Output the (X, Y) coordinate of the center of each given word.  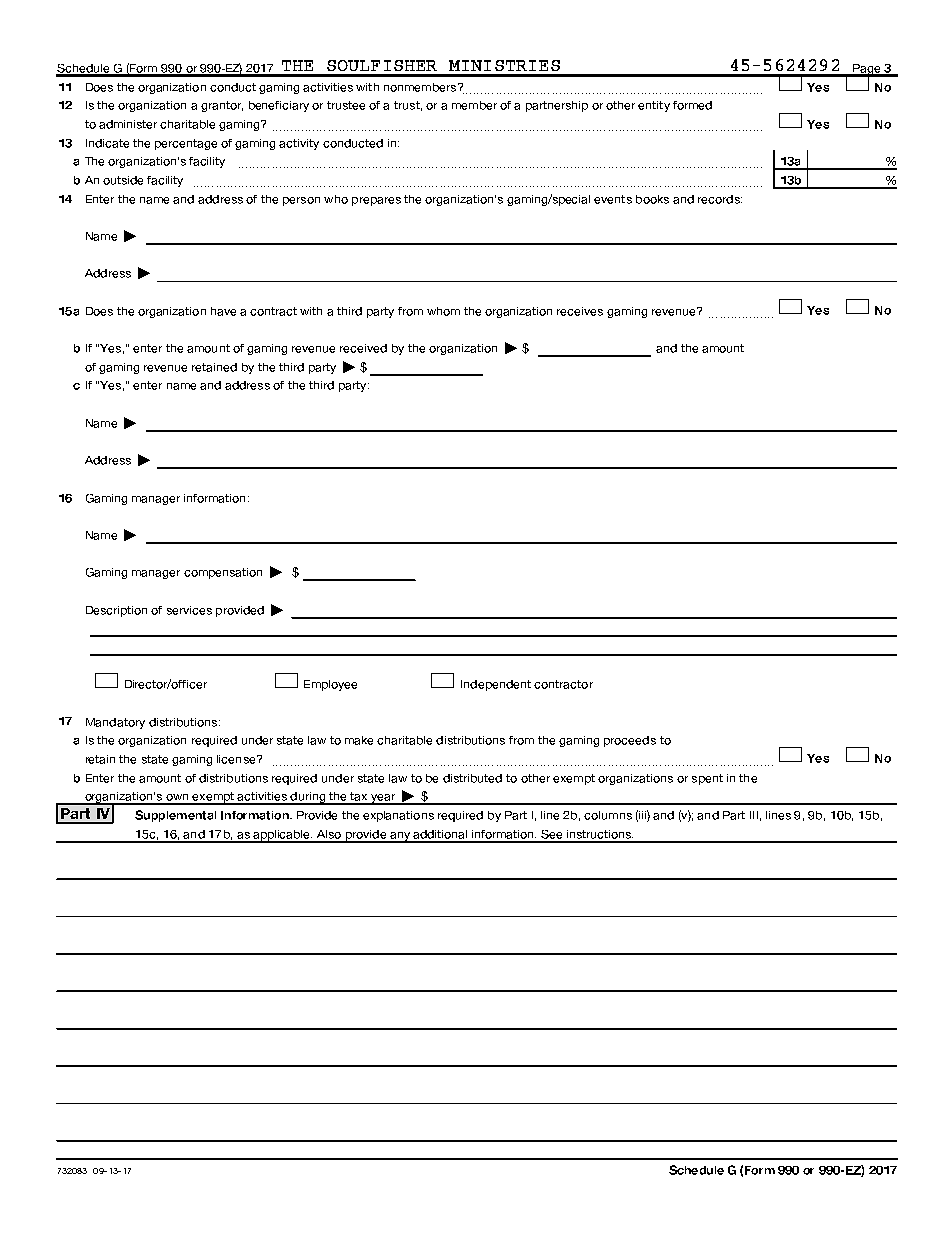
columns (608, 815)
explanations (398, 816)
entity (654, 106)
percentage (186, 144)
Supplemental (175, 816)
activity (299, 144)
